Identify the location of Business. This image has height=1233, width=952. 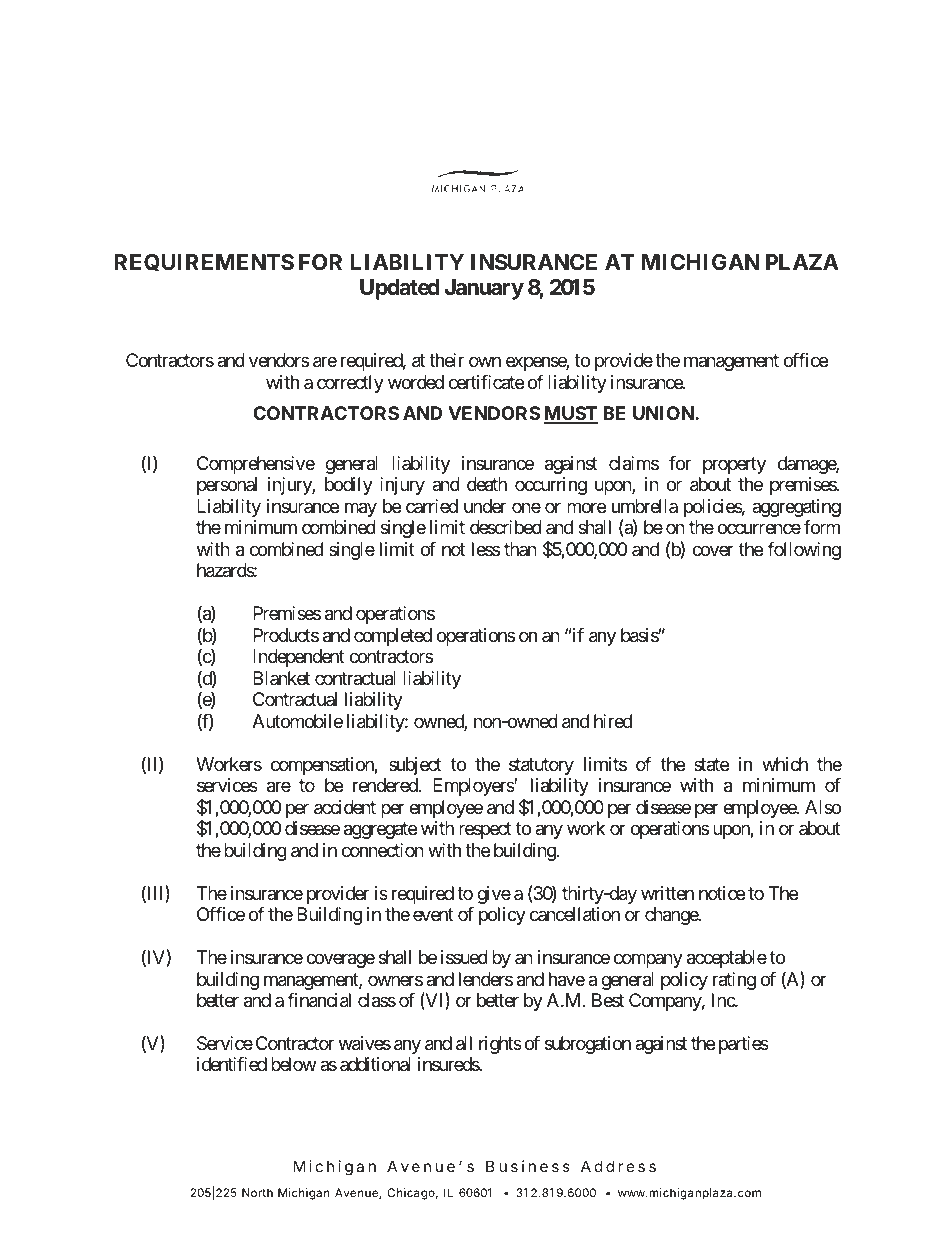
(528, 1166).
